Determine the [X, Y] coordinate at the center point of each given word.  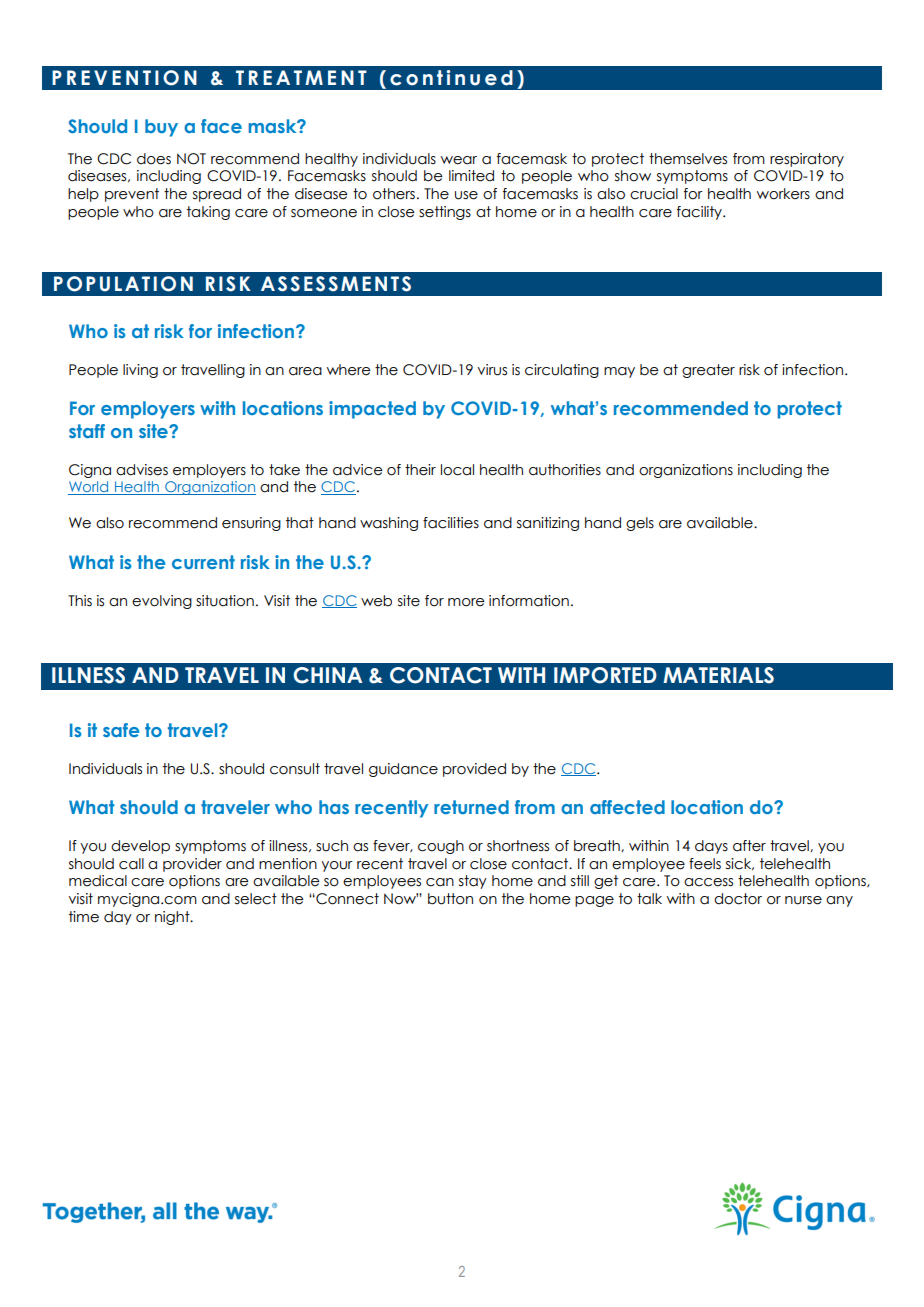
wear [459, 160]
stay [473, 882]
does [154, 159]
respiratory [807, 160]
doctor [738, 899]
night [173, 918]
